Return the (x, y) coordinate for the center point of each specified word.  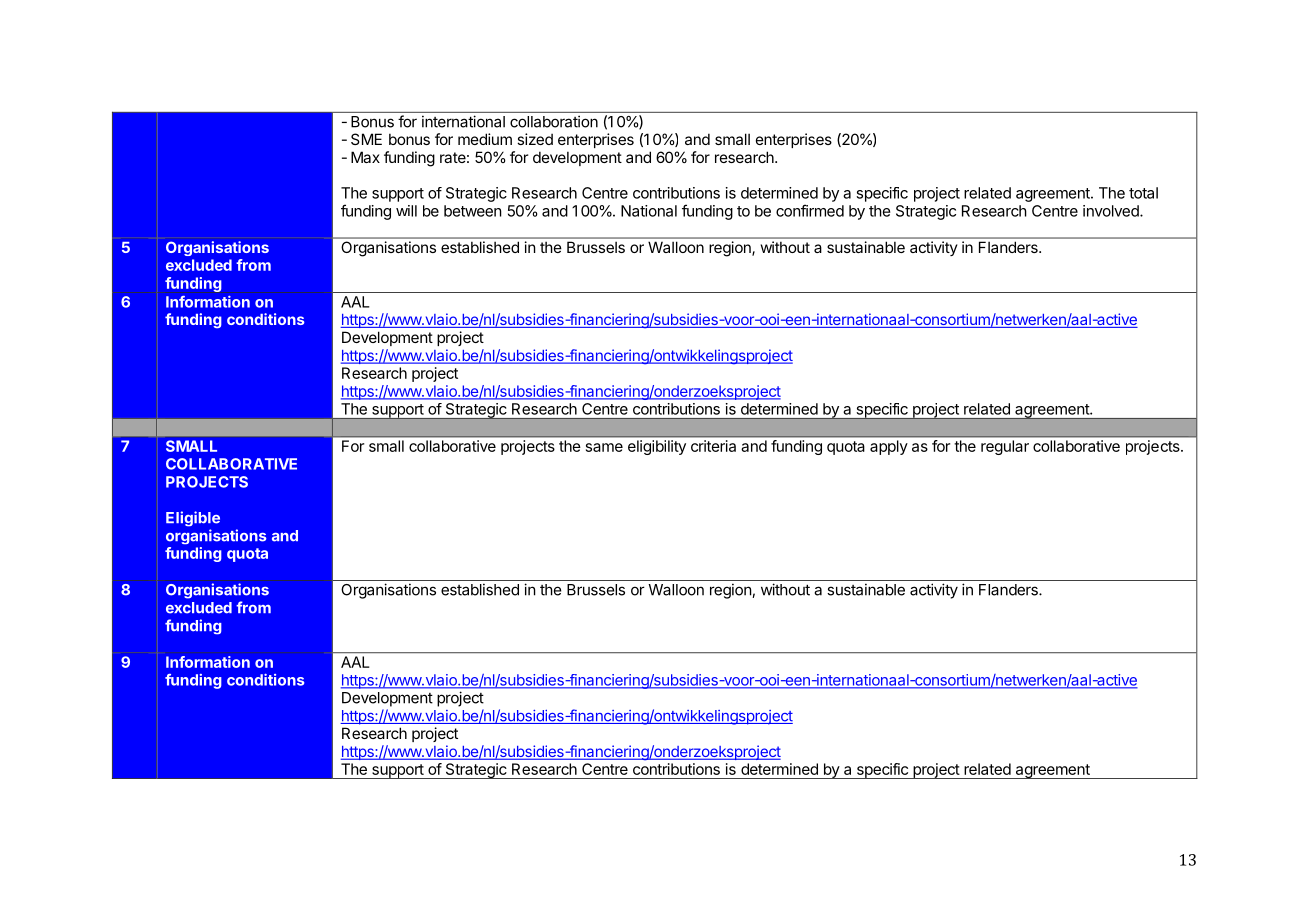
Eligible (193, 519)
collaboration (554, 121)
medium (485, 139)
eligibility (657, 447)
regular (1005, 447)
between (473, 211)
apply (888, 447)
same (604, 447)
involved (1112, 211)
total (1143, 193)
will (406, 211)
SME (366, 139)
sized (535, 139)
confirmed (810, 210)
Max (365, 157)
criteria (713, 446)
